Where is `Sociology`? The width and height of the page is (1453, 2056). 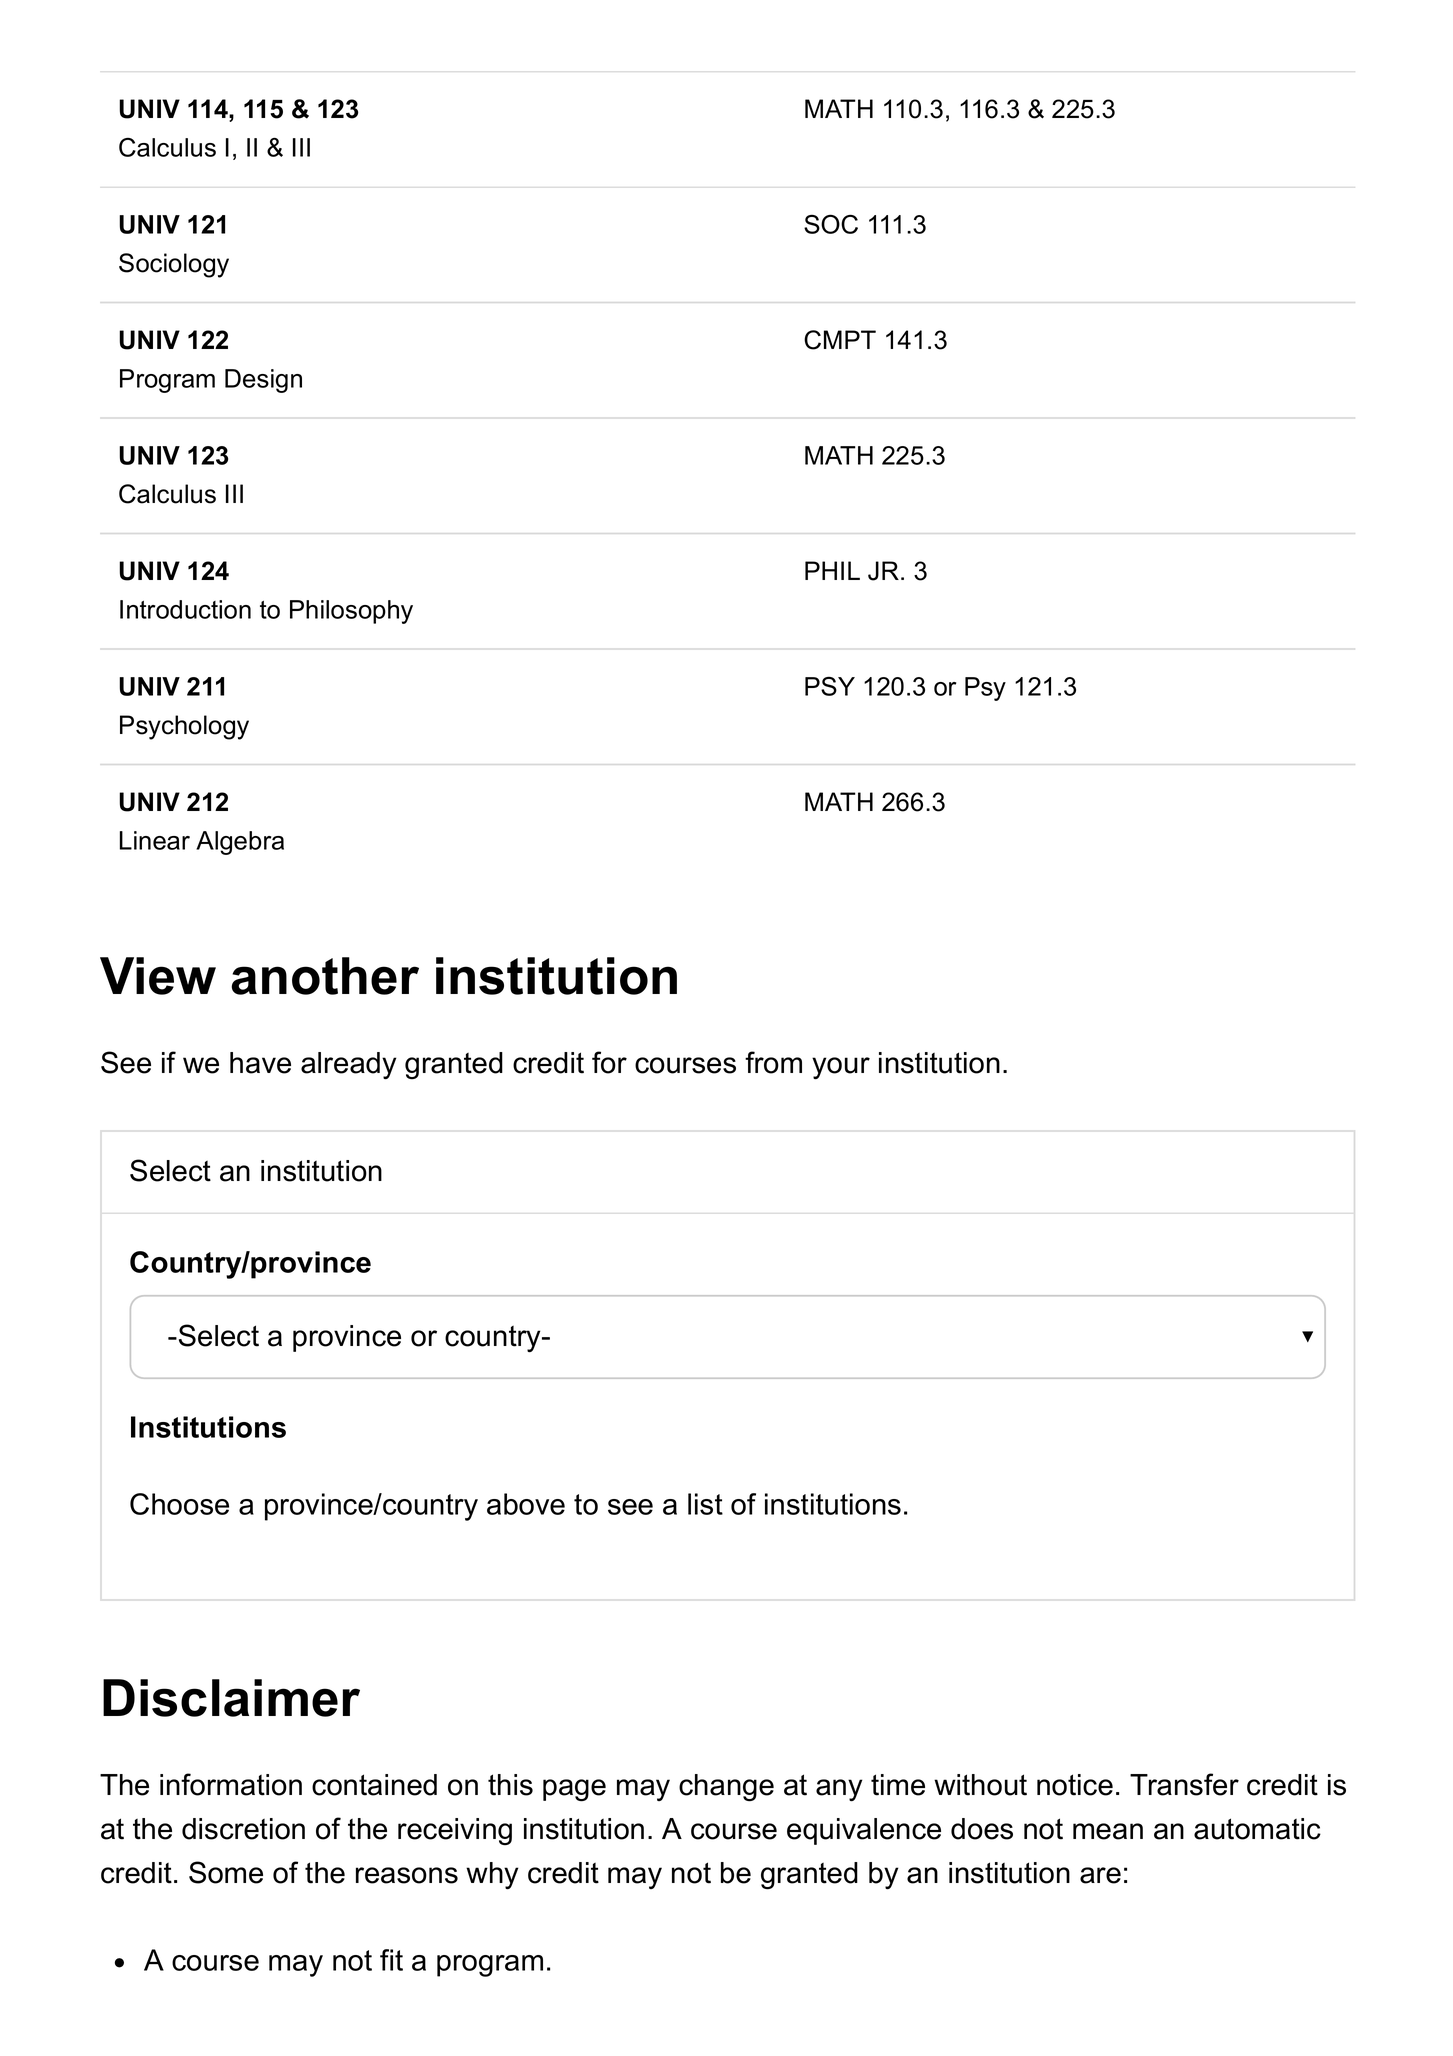 Sociology is located at coordinates (174, 265).
